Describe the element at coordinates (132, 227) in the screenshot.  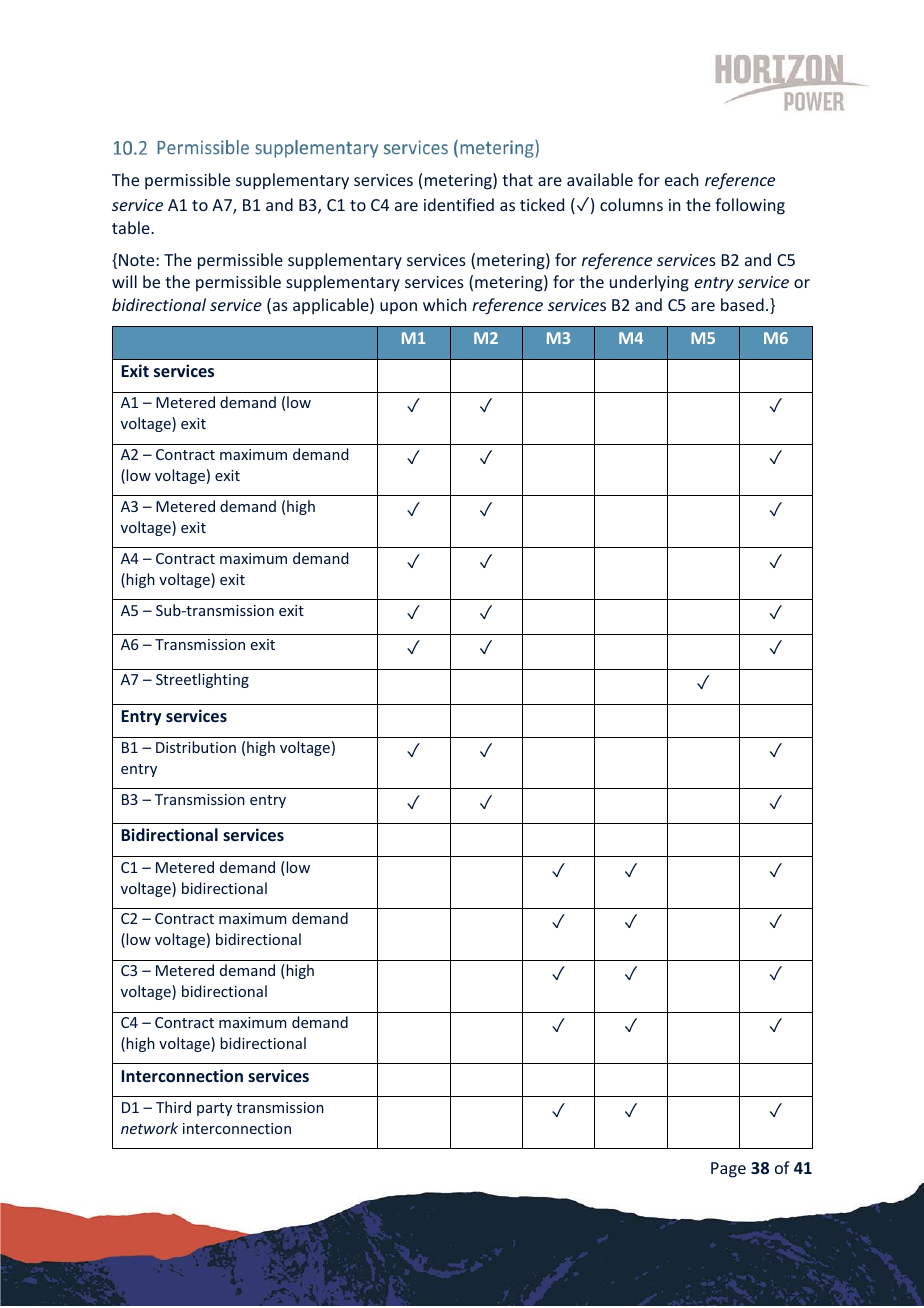
I see `table` at that location.
